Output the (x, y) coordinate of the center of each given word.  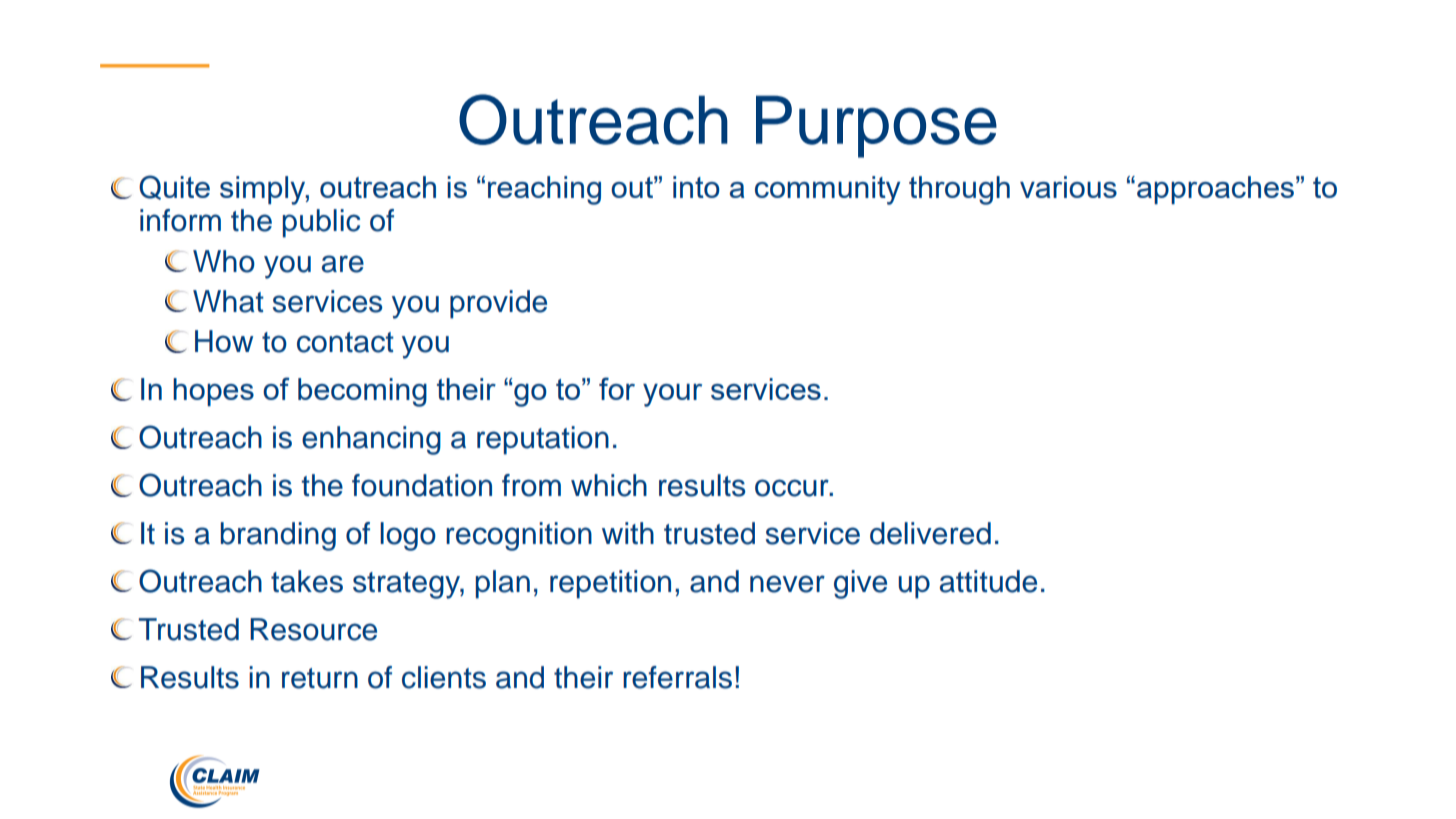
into (696, 187)
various (1068, 187)
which (609, 485)
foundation (422, 485)
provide (498, 304)
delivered (930, 533)
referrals (677, 677)
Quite (174, 187)
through (959, 190)
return (320, 678)
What (228, 301)
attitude (988, 581)
